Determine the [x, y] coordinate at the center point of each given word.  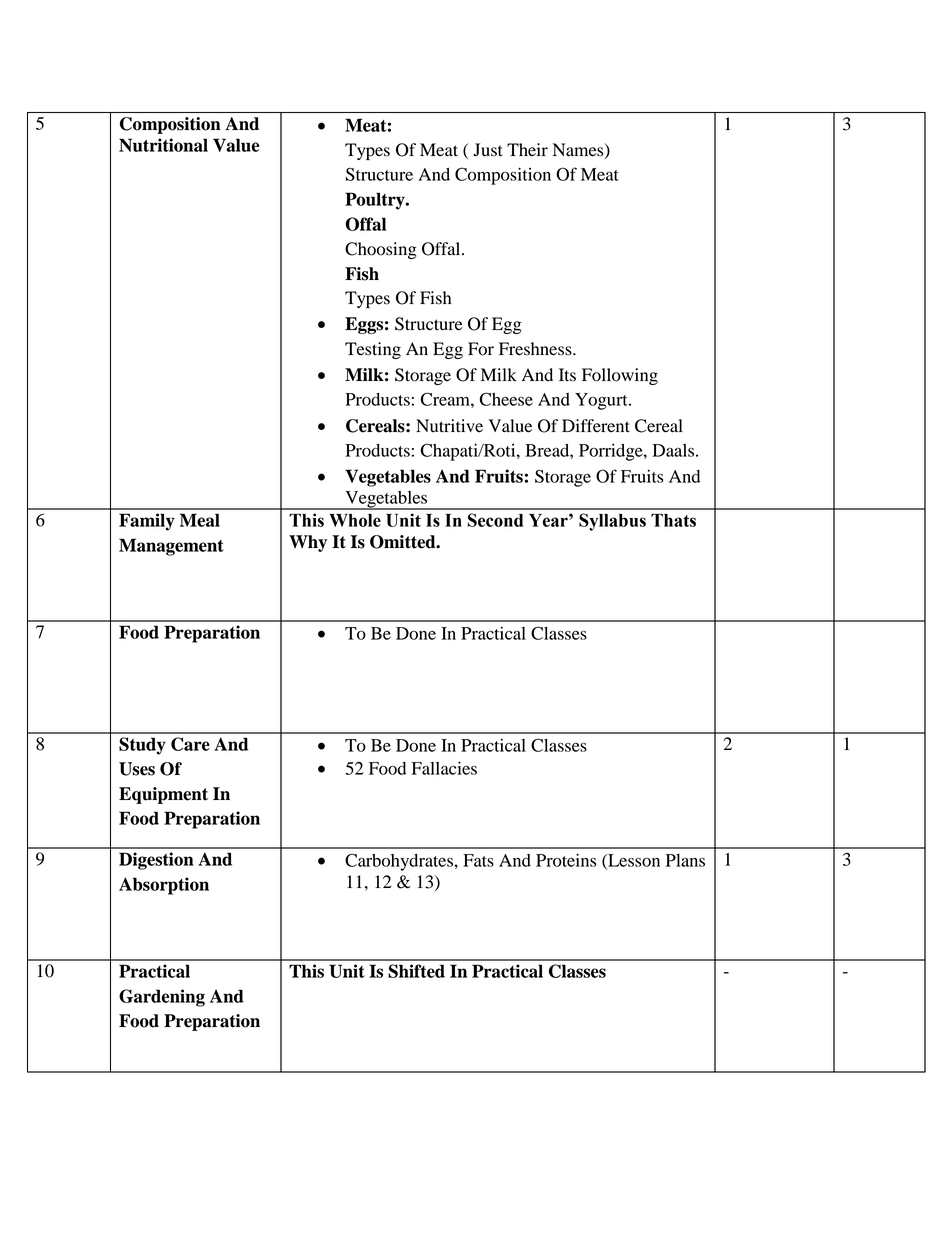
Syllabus [612, 522]
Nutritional [163, 145]
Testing [373, 350]
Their [527, 149]
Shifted [416, 971]
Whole [355, 520]
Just [488, 150]
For [481, 349]
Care [190, 744]
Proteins [566, 860]
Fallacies [444, 768]
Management [171, 547]
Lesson [633, 861]
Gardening [162, 998]
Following [620, 376]
